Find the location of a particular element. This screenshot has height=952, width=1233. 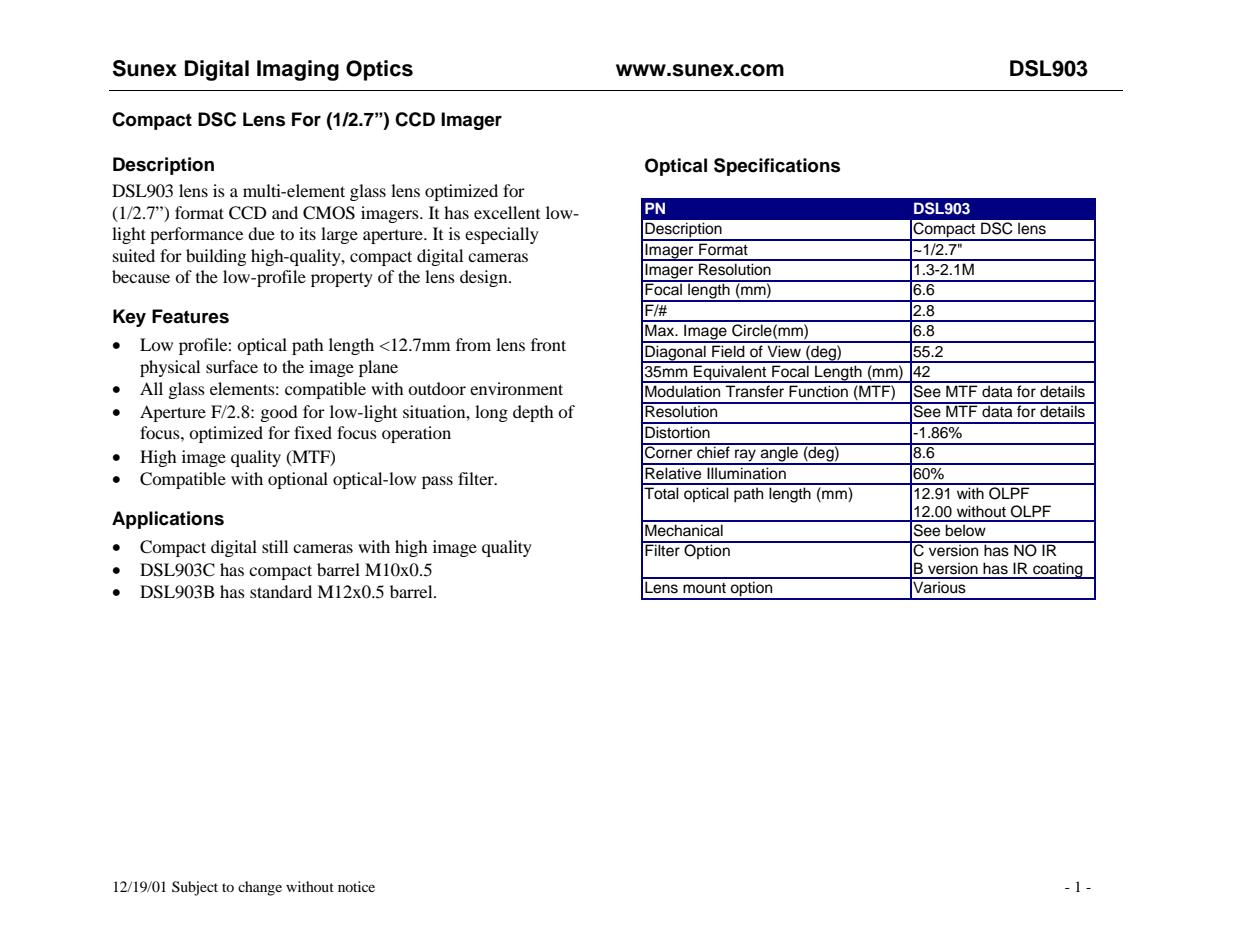

ray is located at coordinates (745, 456).
